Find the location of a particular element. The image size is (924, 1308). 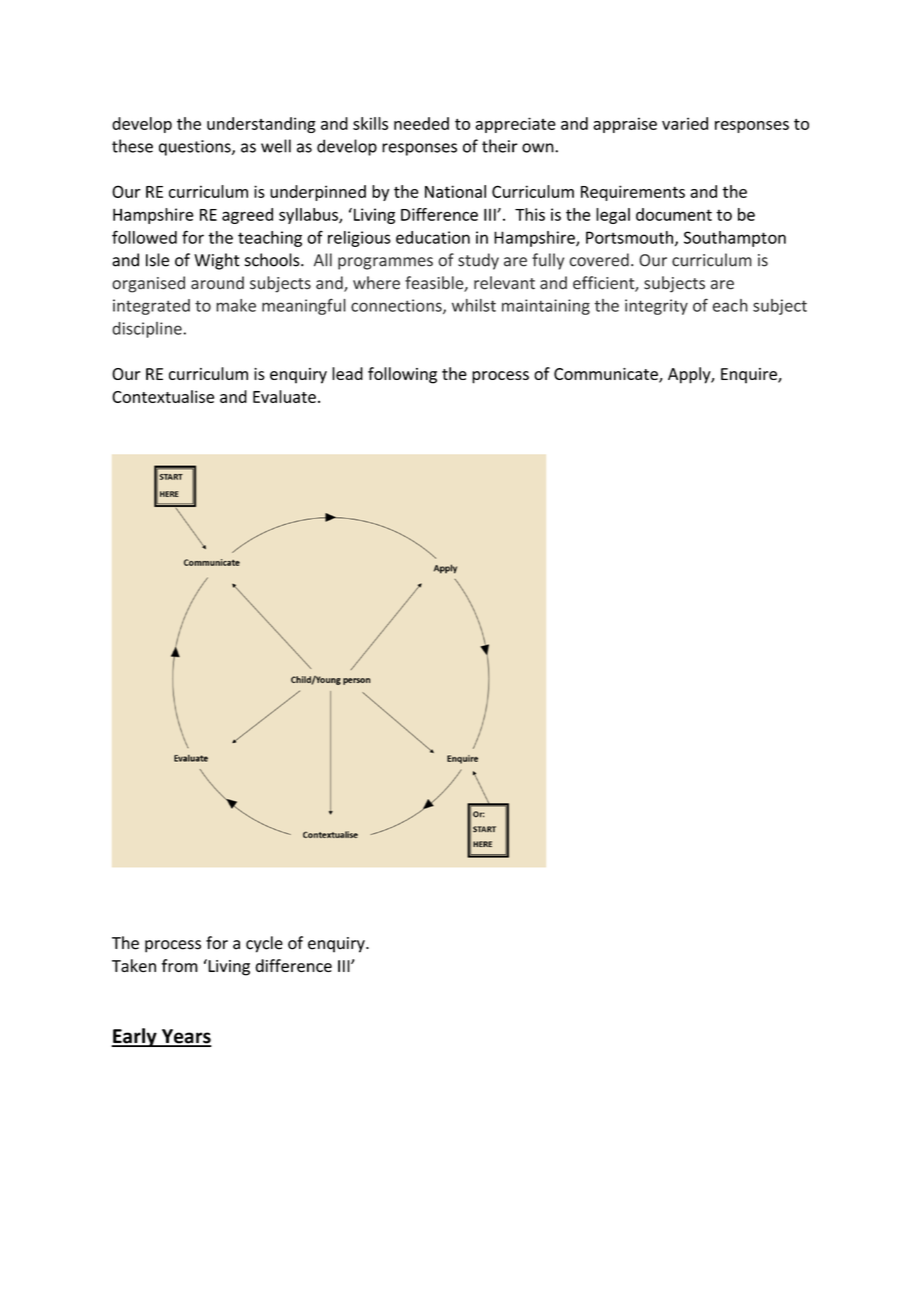

Evaluate is located at coordinates (284, 396).
